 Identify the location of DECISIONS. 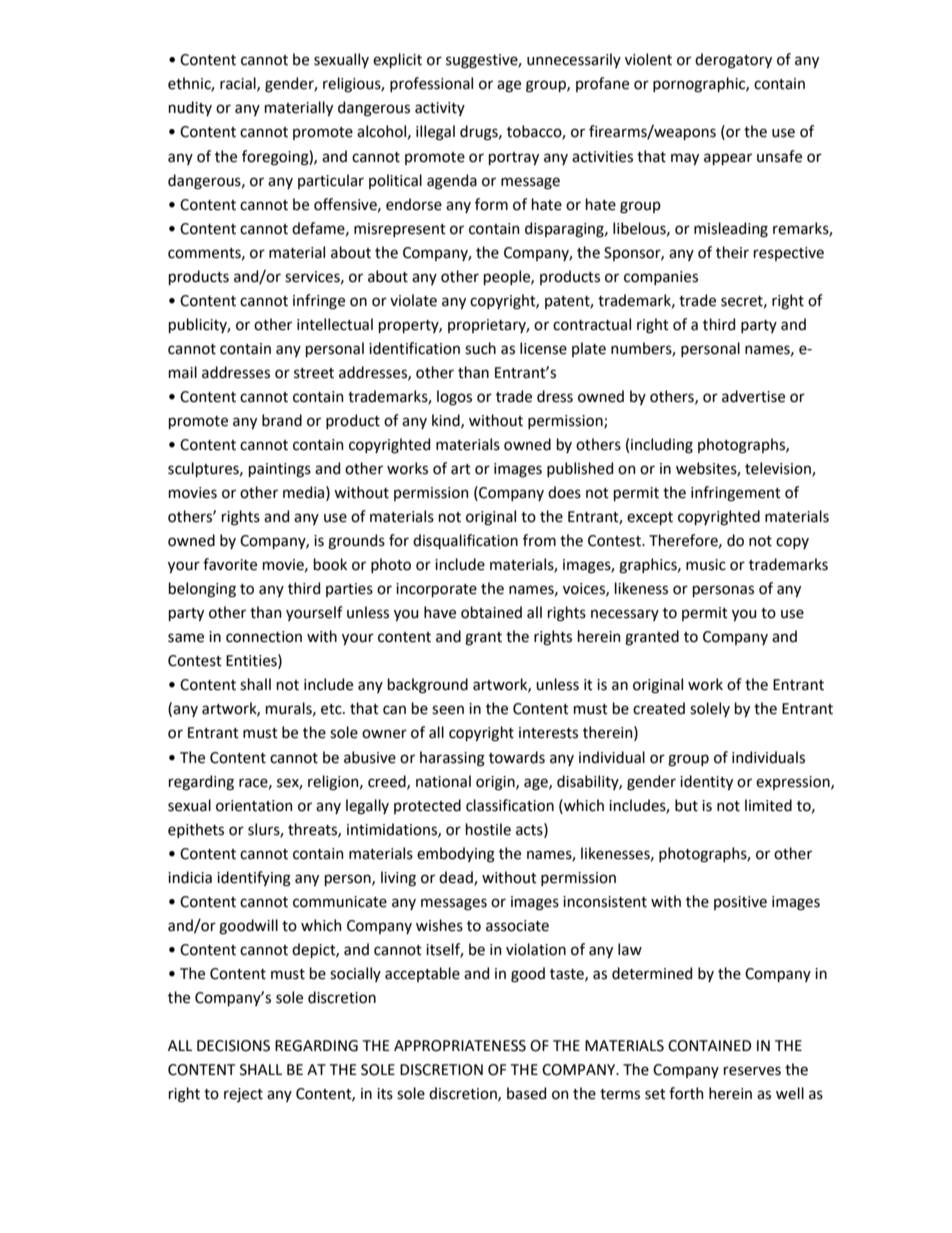
(233, 1046).
